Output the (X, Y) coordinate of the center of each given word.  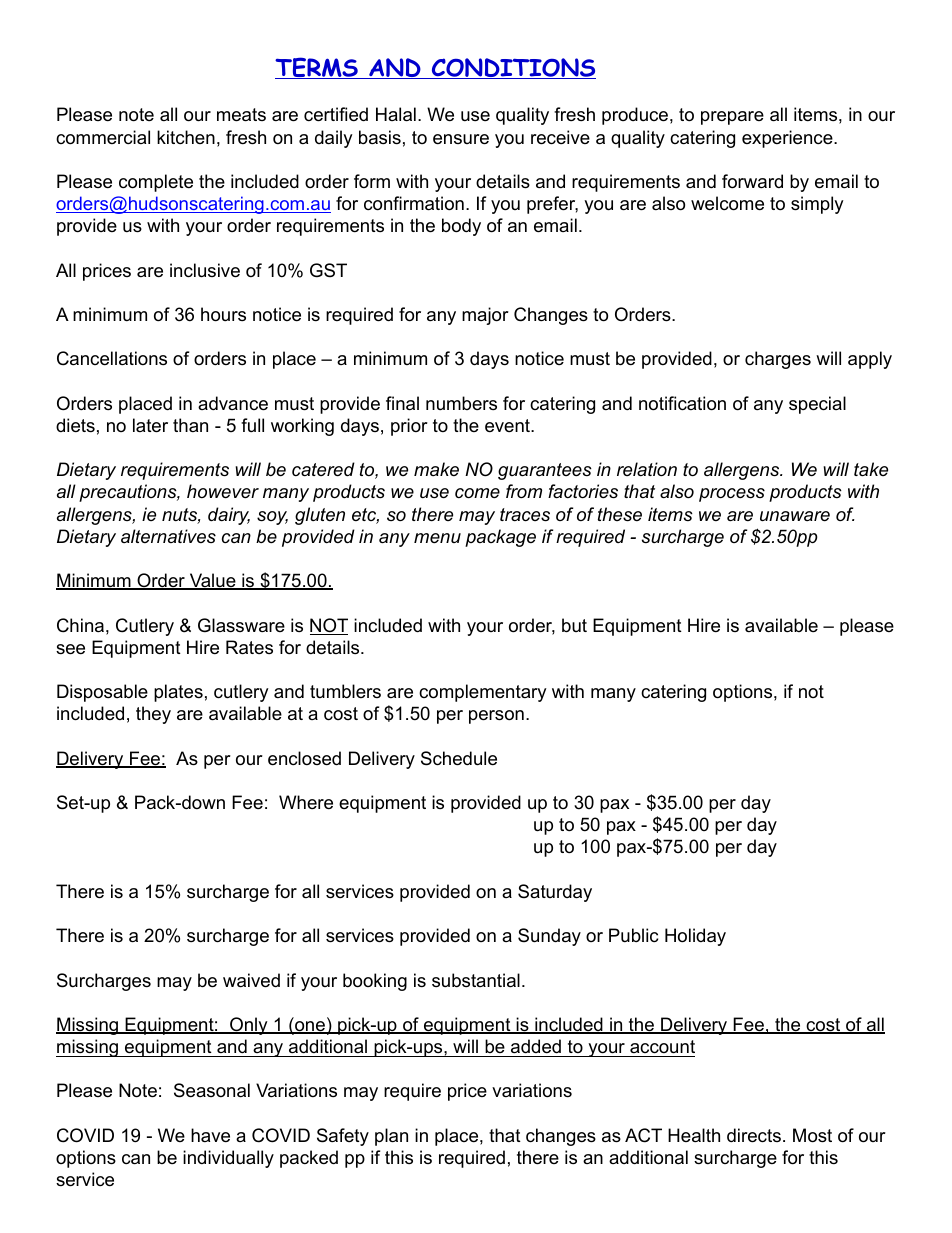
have (210, 1135)
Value (212, 581)
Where (306, 802)
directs (754, 1135)
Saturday (555, 893)
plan (391, 1137)
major (485, 316)
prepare (732, 118)
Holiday (695, 937)
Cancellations (112, 358)
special (817, 405)
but (574, 625)
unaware (795, 516)
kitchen (186, 137)
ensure (461, 139)
